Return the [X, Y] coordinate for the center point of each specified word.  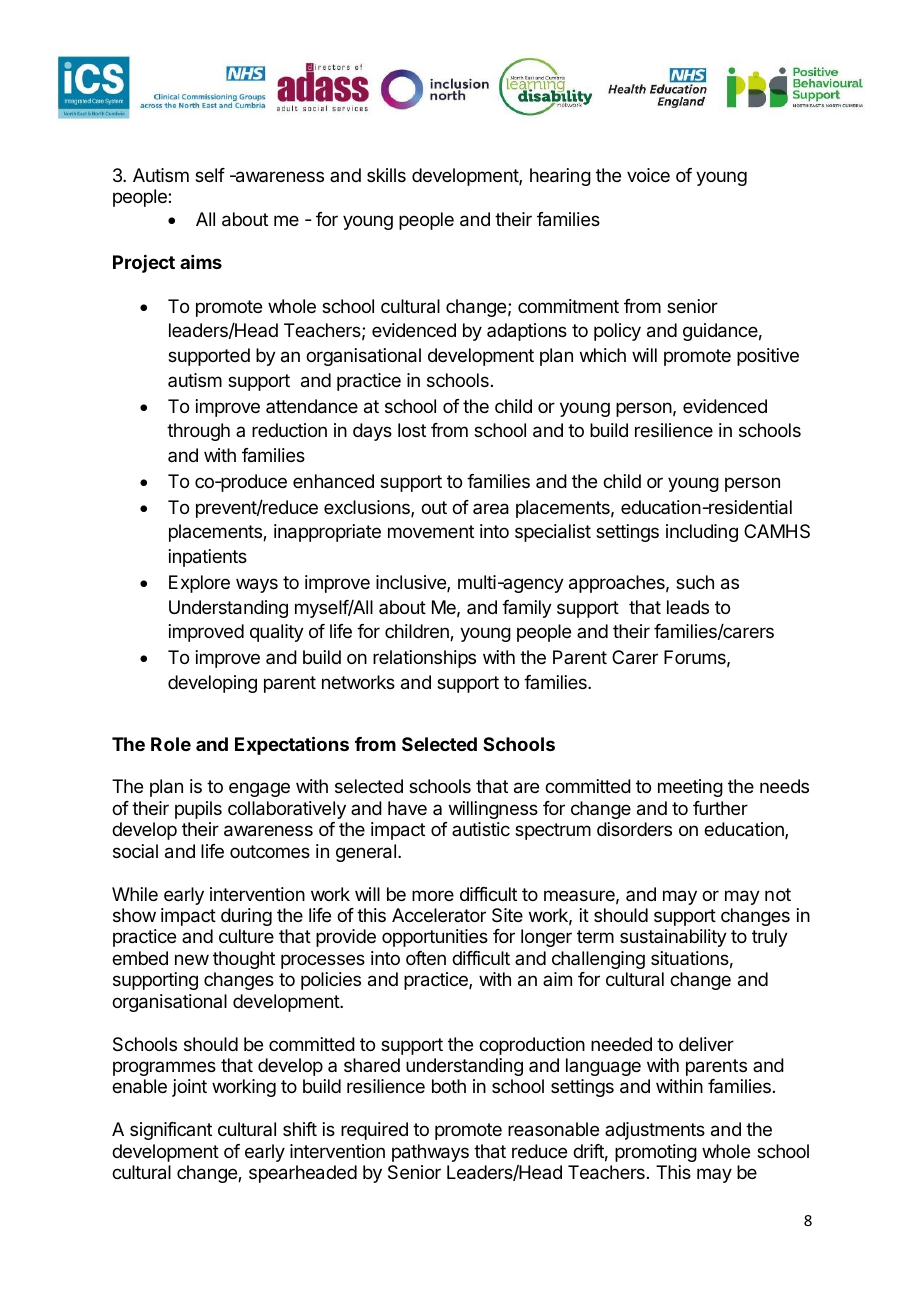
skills [386, 175]
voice [648, 175]
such [695, 582]
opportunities [435, 938]
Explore [199, 584]
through [198, 432]
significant [171, 1131]
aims [201, 262]
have [407, 808]
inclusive [412, 583]
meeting [690, 788]
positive [768, 357]
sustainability [673, 938]
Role [171, 744]
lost [412, 430]
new [192, 959]
